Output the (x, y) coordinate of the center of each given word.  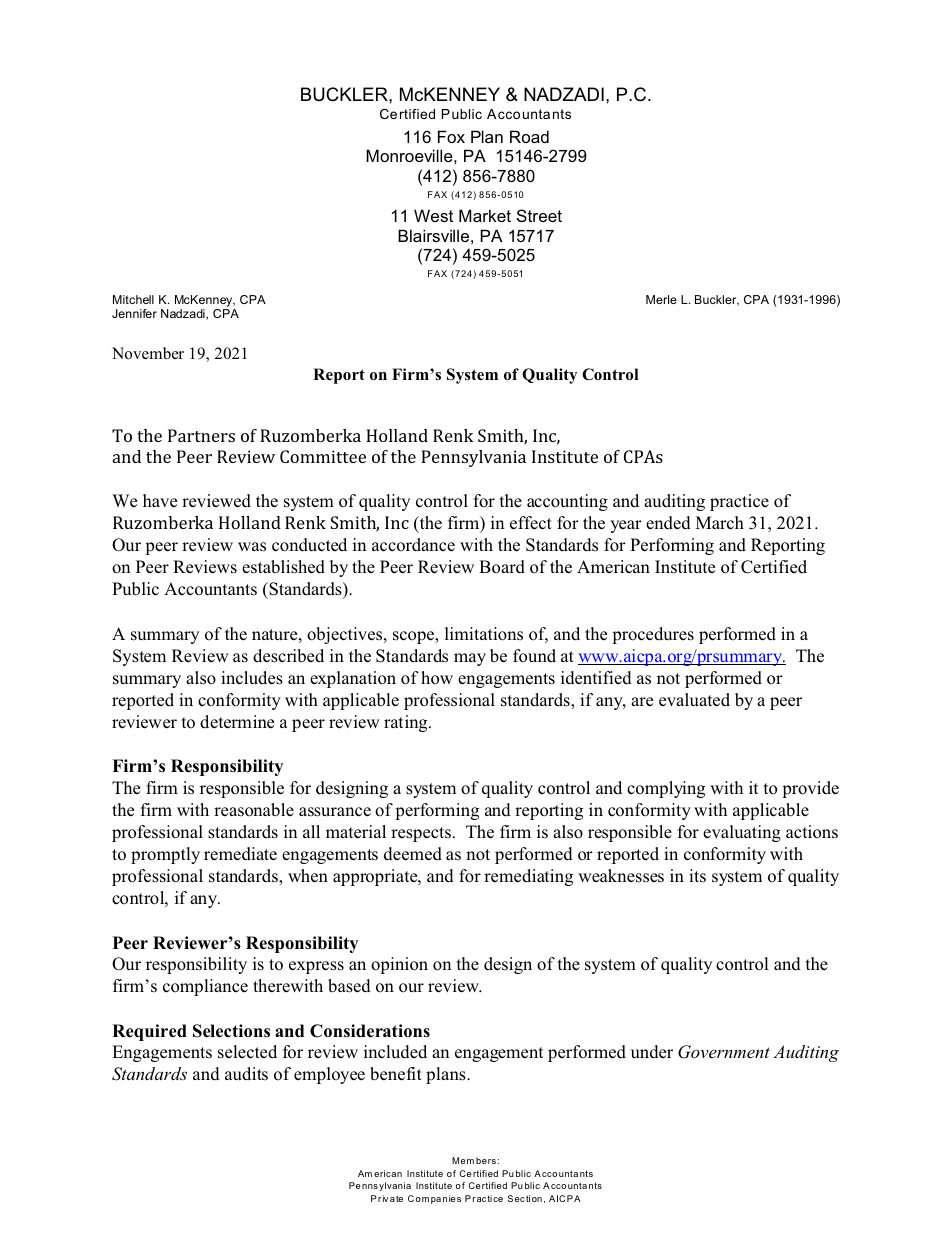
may (470, 659)
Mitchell (133, 299)
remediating (528, 877)
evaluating (742, 833)
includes (252, 678)
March (720, 523)
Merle (661, 299)
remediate (240, 854)
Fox (451, 136)
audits (246, 1073)
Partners (201, 435)
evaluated (694, 700)
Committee (323, 456)
